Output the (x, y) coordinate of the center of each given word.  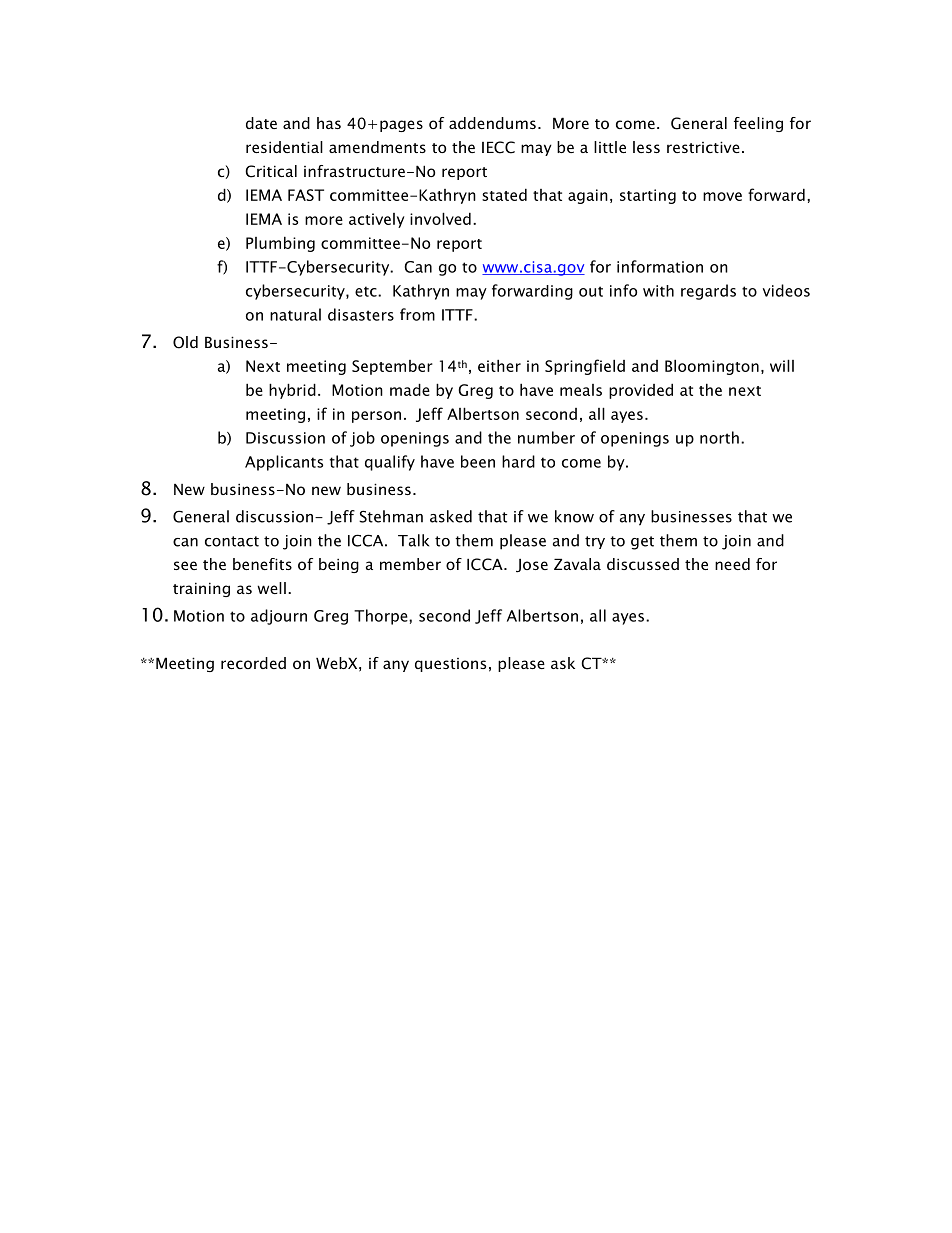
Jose (532, 566)
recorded (253, 663)
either (499, 365)
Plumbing (280, 244)
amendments (377, 147)
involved (440, 218)
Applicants (284, 463)
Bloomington (712, 367)
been (478, 461)
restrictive (703, 147)
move (722, 196)
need (732, 564)
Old (185, 342)
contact (232, 541)
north (719, 437)
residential (284, 147)
